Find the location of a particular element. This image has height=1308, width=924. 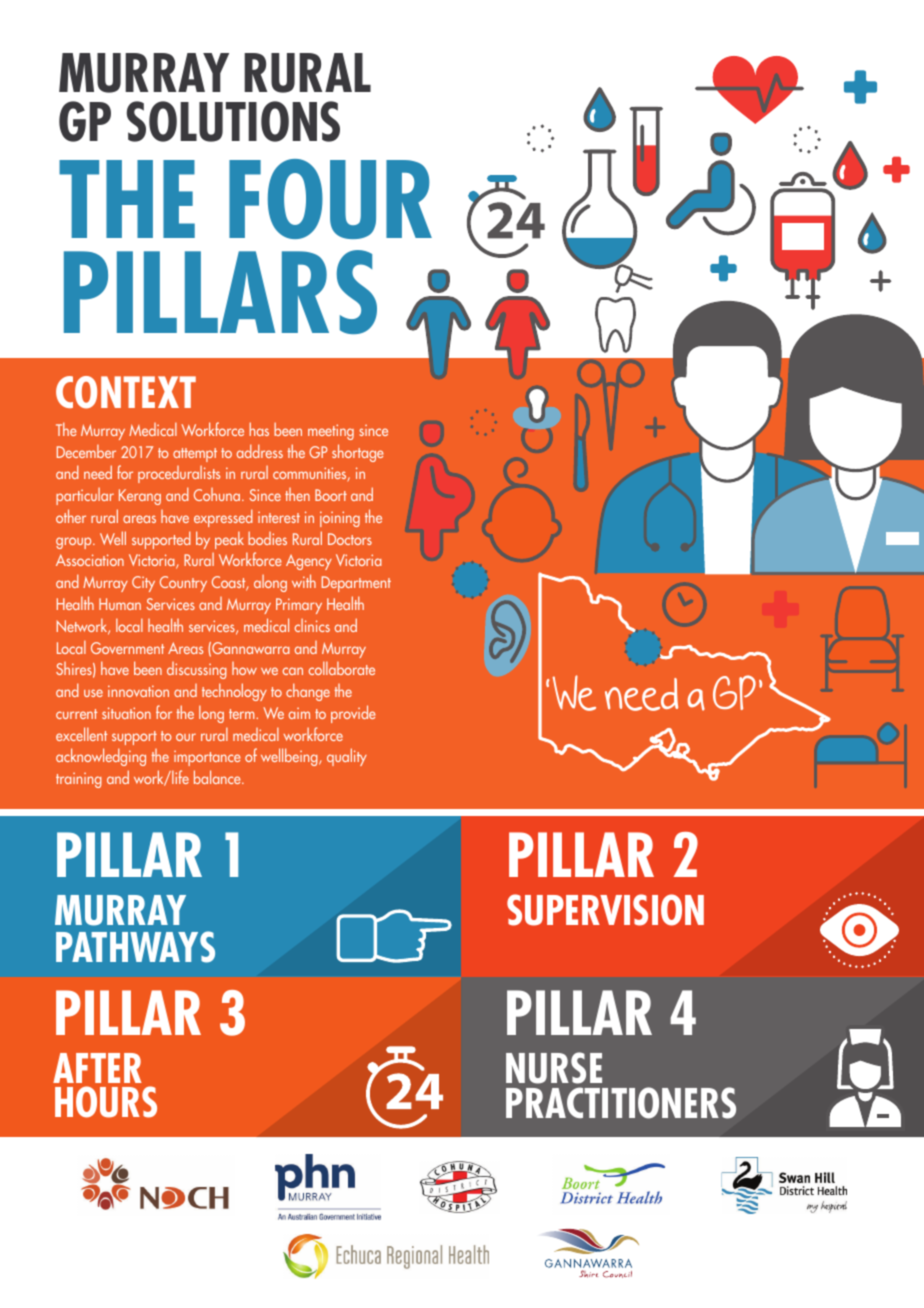

Human is located at coordinates (120, 604).
